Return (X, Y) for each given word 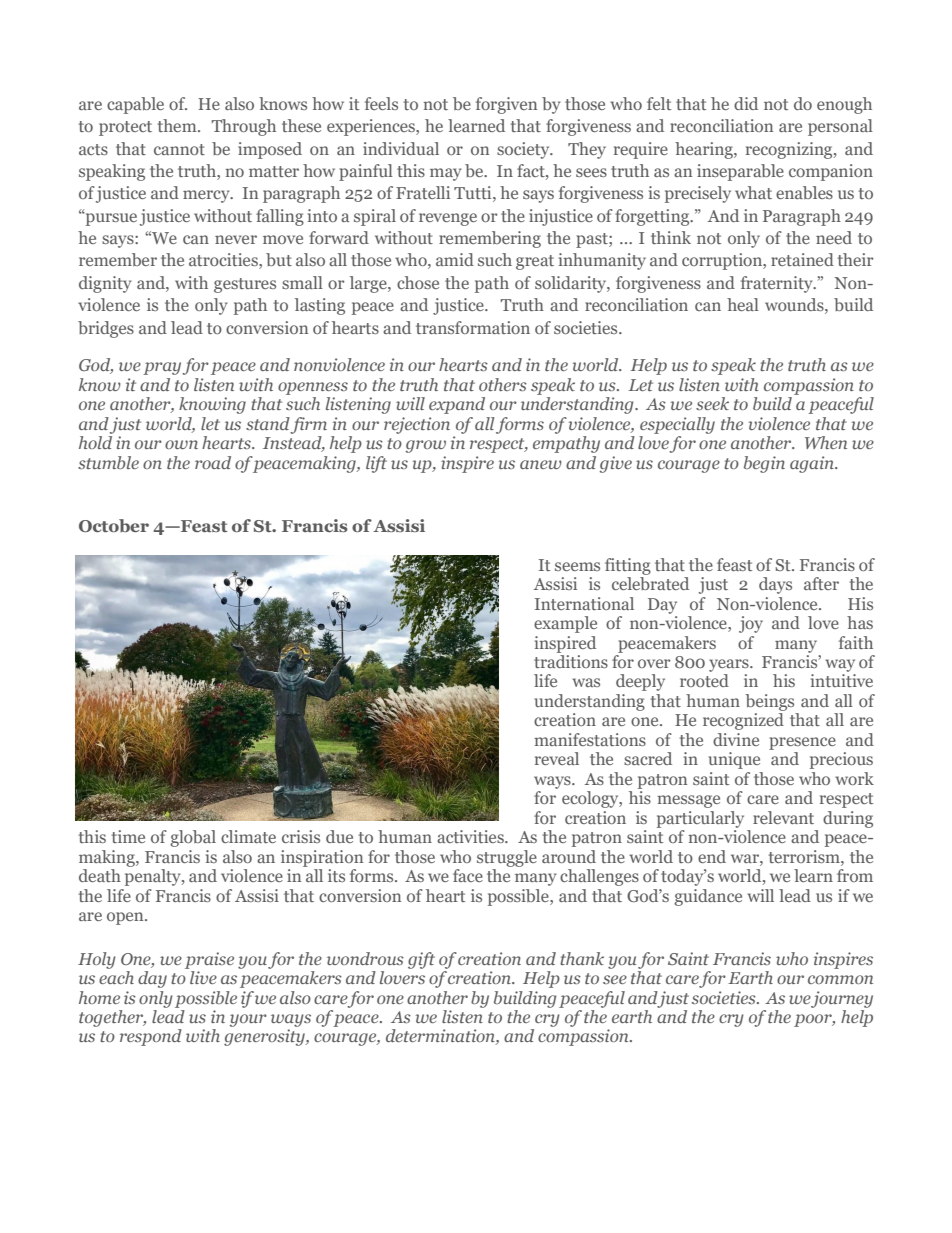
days (775, 585)
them (178, 125)
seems (577, 566)
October (114, 525)
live (203, 977)
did (746, 103)
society (524, 150)
